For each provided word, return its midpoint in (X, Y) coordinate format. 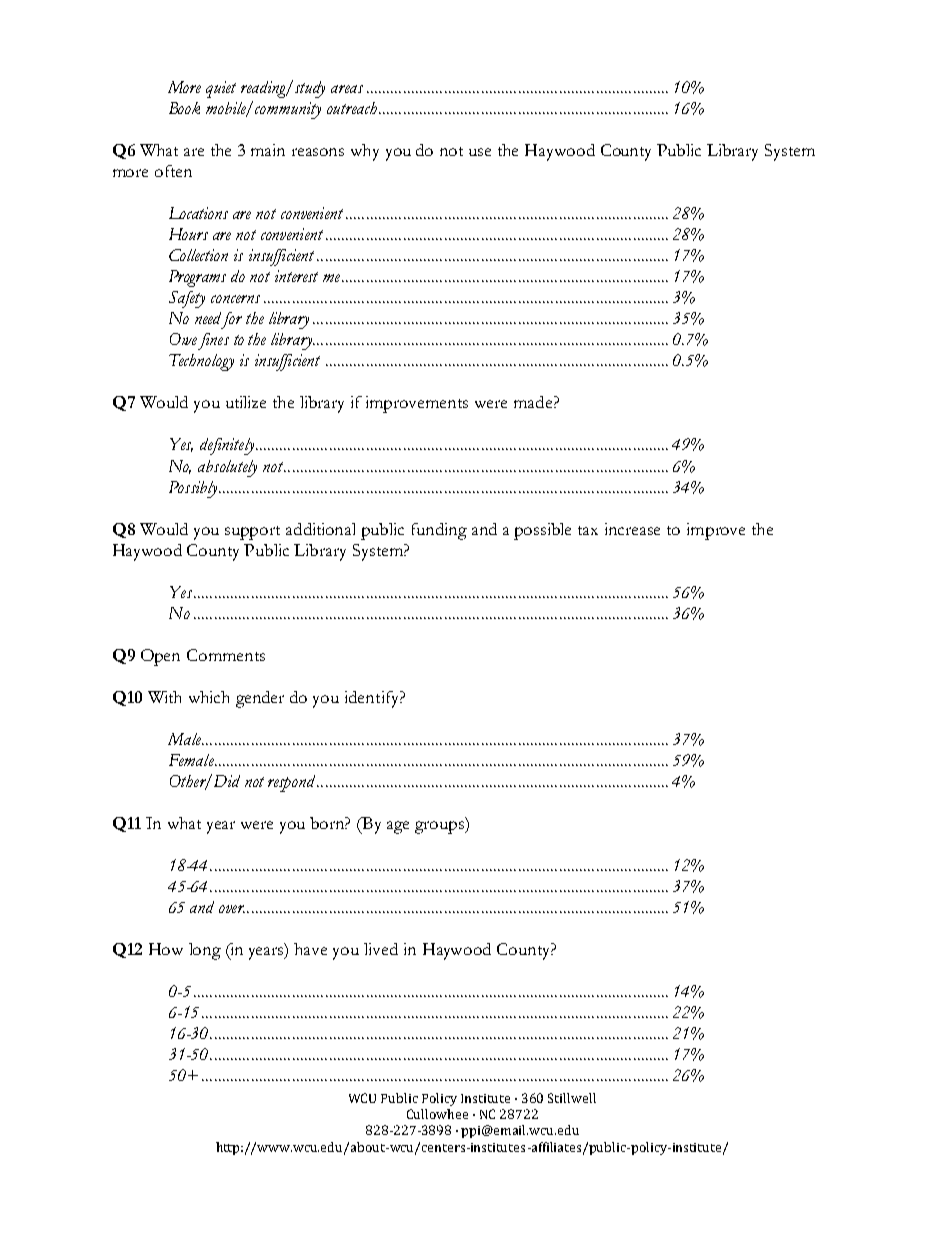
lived (381, 949)
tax (588, 530)
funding (439, 531)
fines (212, 341)
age (398, 827)
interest (296, 276)
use (480, 152)
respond (293, 783)
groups (440, 827)
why (365, 152)
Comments (226, 655)
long (205, 951)
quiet (221, 89)
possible (542, 531)
